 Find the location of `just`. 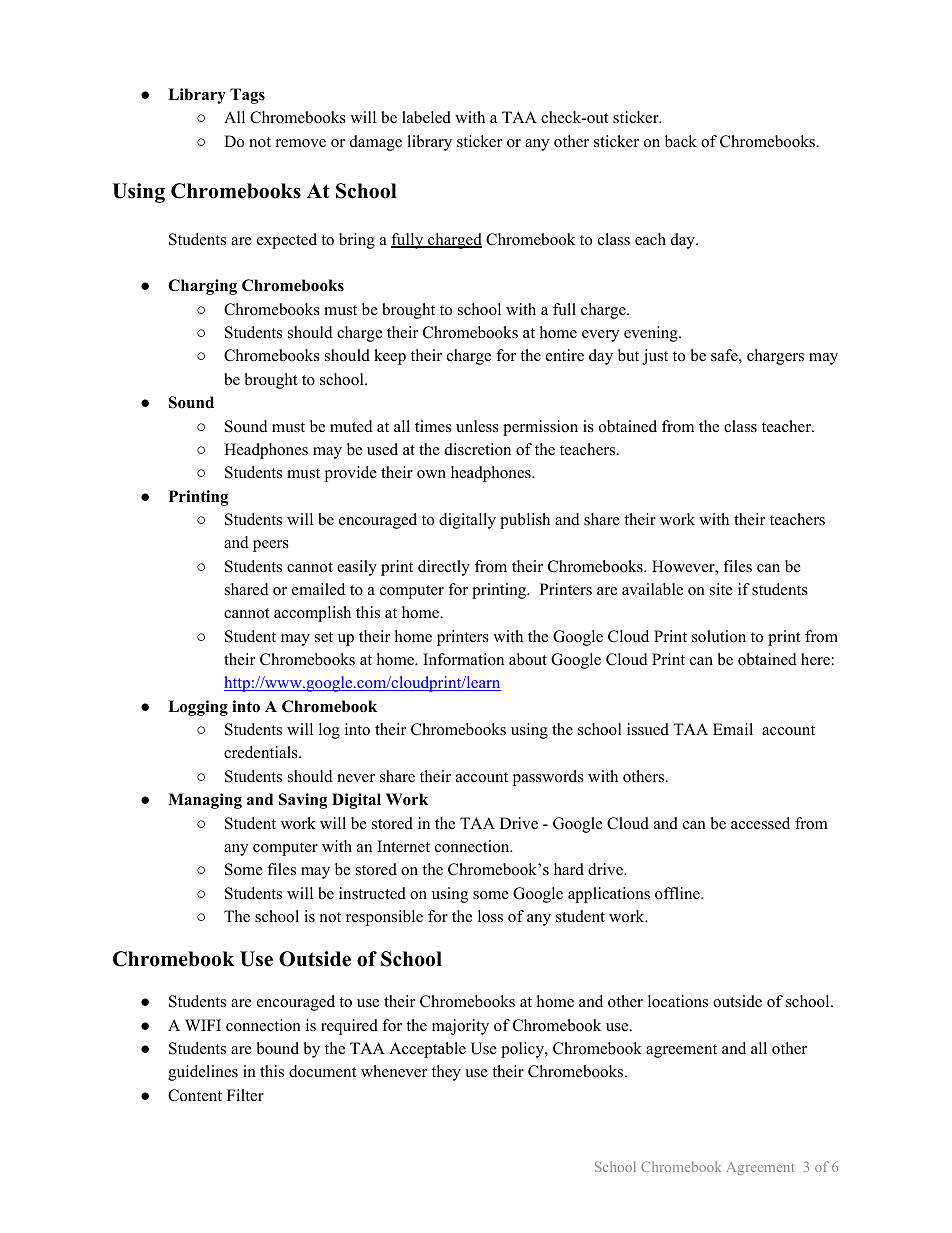

just is located at coordinates (655, 357).
